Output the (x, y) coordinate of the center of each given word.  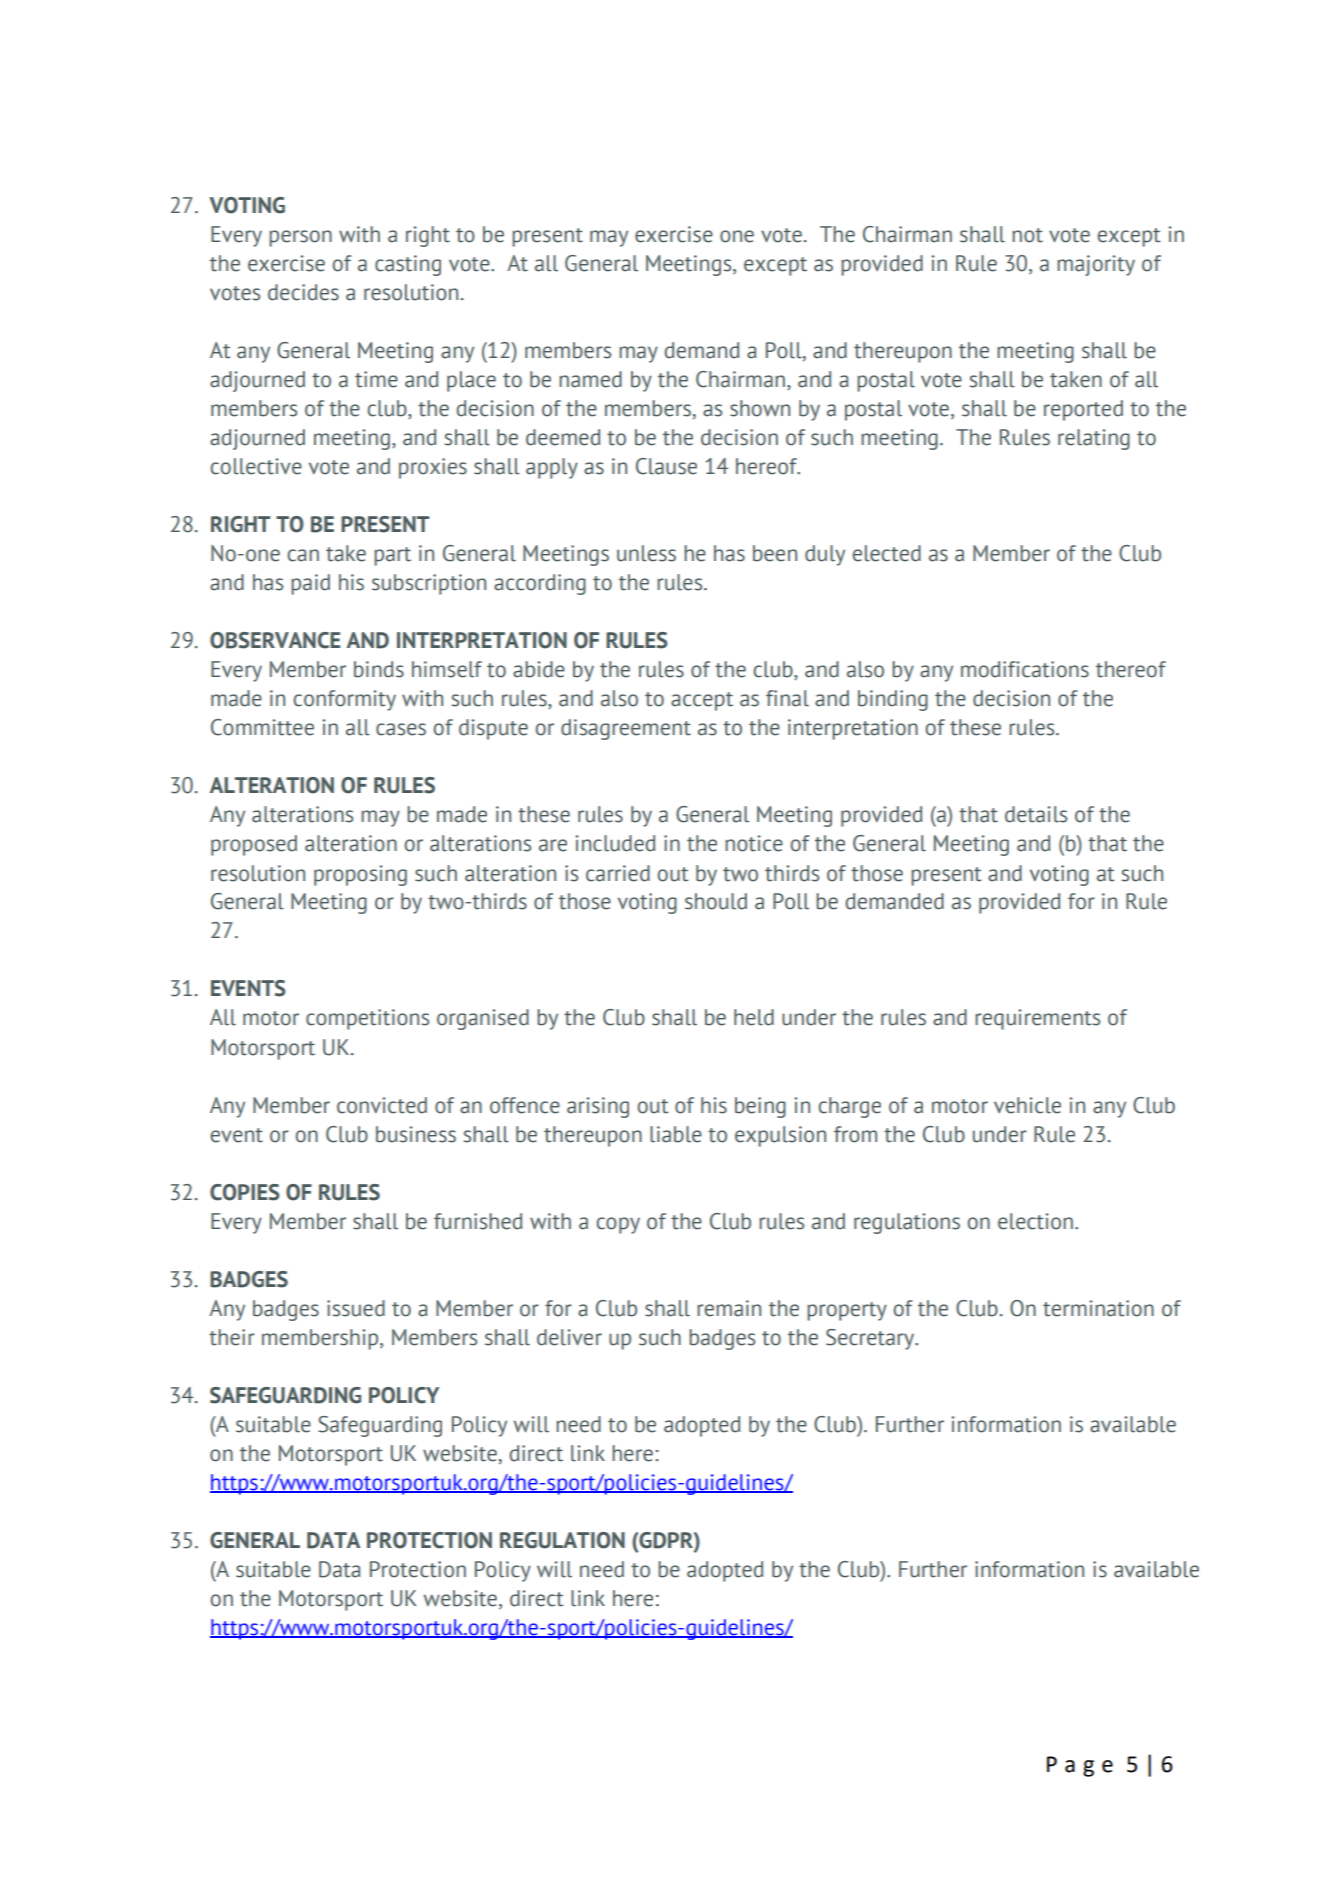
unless (646, 553)
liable (676, 1134)
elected (887, 553)
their (232, 1337)
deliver (569, 1337)
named (590, 379)
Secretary (871, 1339)
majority (1096, 265)
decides (303, 292)
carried (618, 873)
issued (356, 1308)
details (1036, 814)
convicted (382, 1105)
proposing (360, 875)
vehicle (1027, 1105)
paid (310, 584)
